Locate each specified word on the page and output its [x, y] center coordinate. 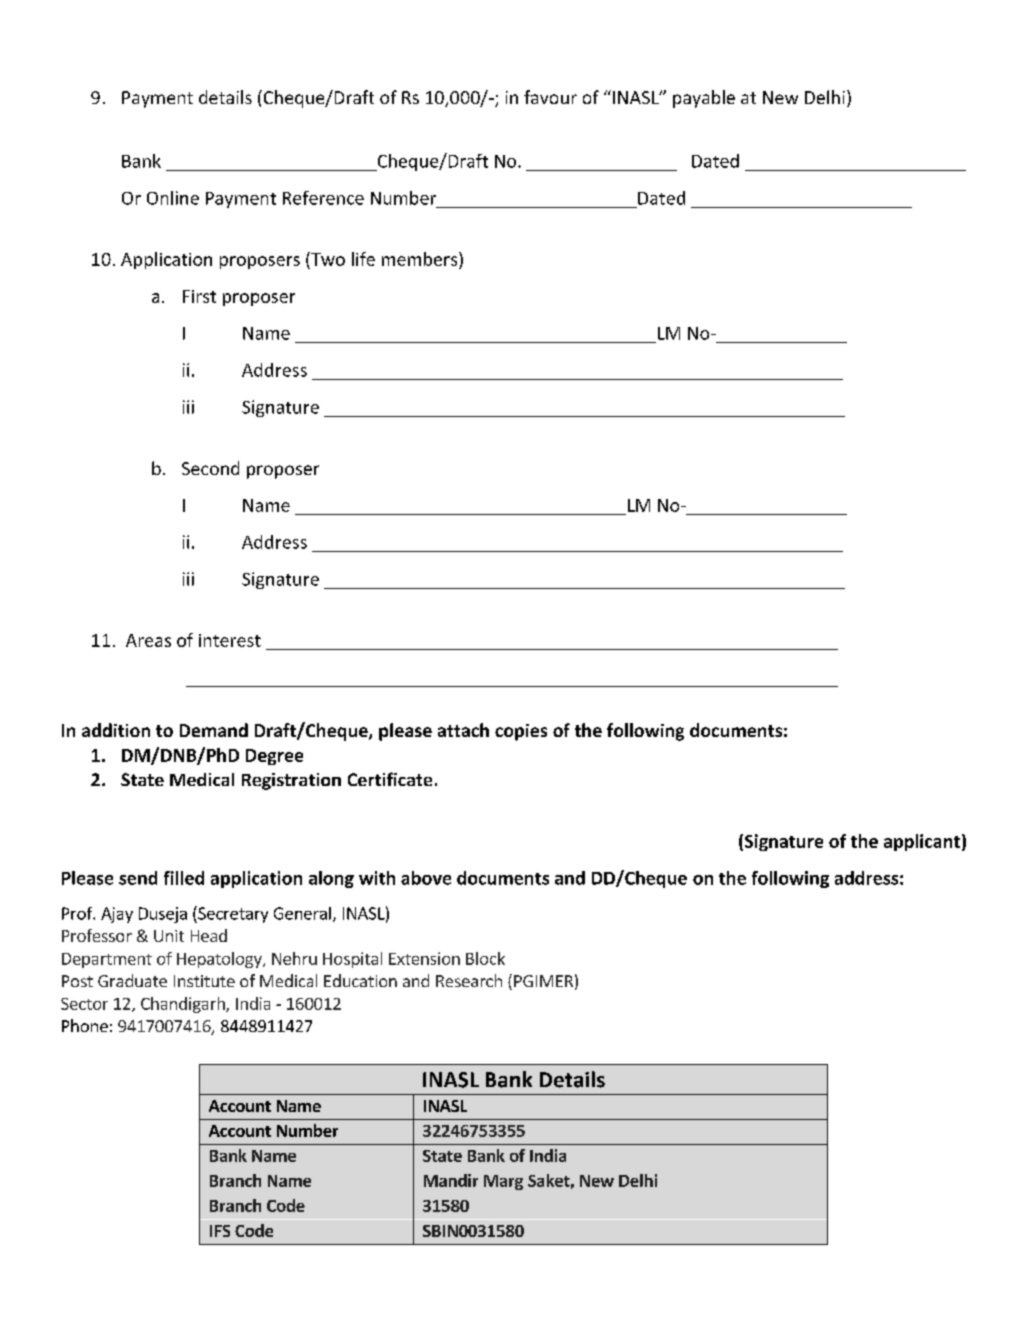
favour [550, 97]
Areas [148, 640]
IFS [220, 1231]
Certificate [390, 779]
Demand [214, 730]
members [421, 259]
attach [463, 730]
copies [521, 732]
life [363, 259]
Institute [204, 981]
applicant [922, 842]
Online [173, 198]
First [199, 296]
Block [485, 958]
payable [704, 99]
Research [469, 980]
